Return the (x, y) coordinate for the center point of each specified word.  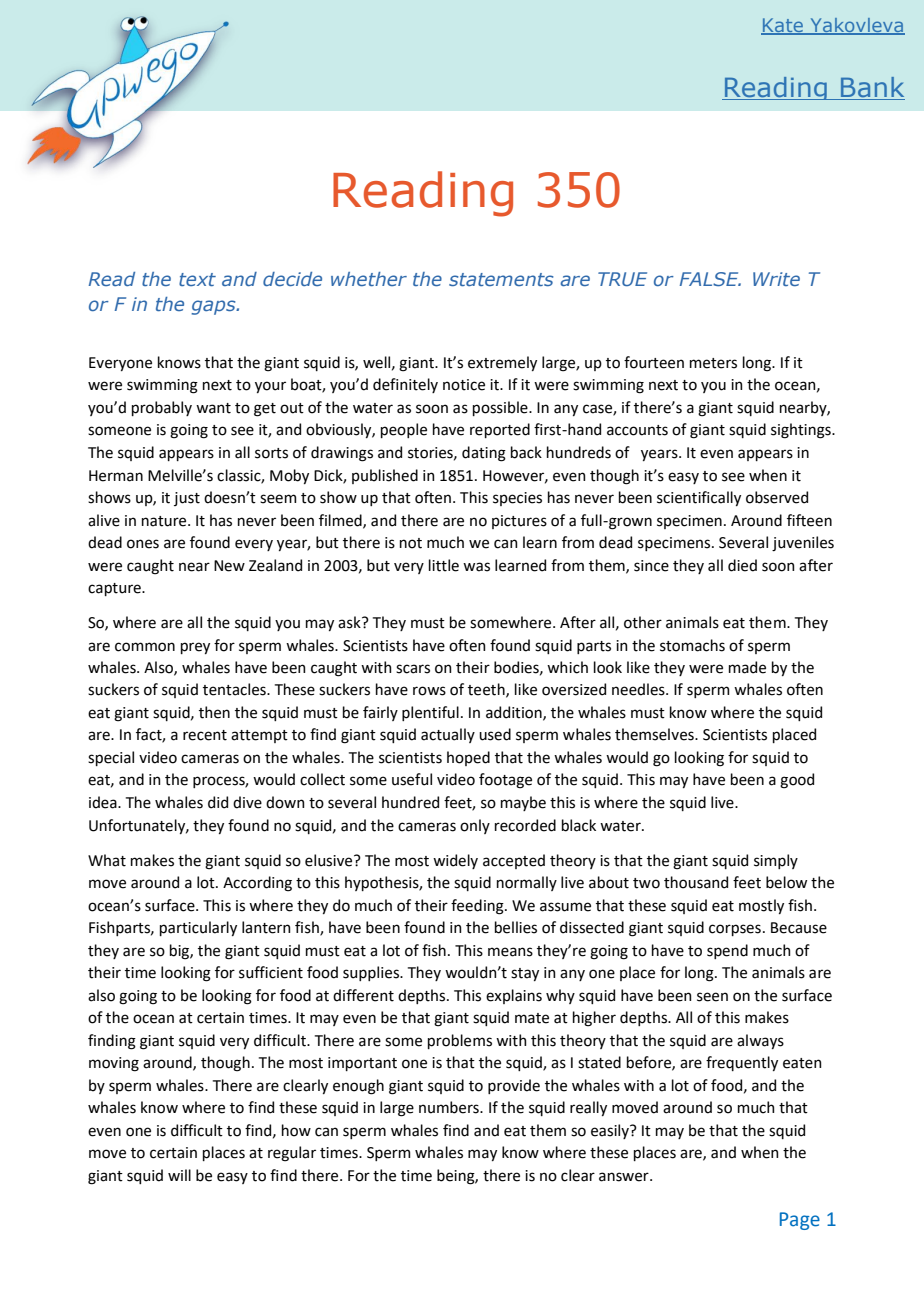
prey (195, 648)
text (197, 279)
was (476, 567)
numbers (450, 1107)
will (179, 1175)
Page (800, 1221)
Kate (783, 26)
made (747, 667)
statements (501, 279)
